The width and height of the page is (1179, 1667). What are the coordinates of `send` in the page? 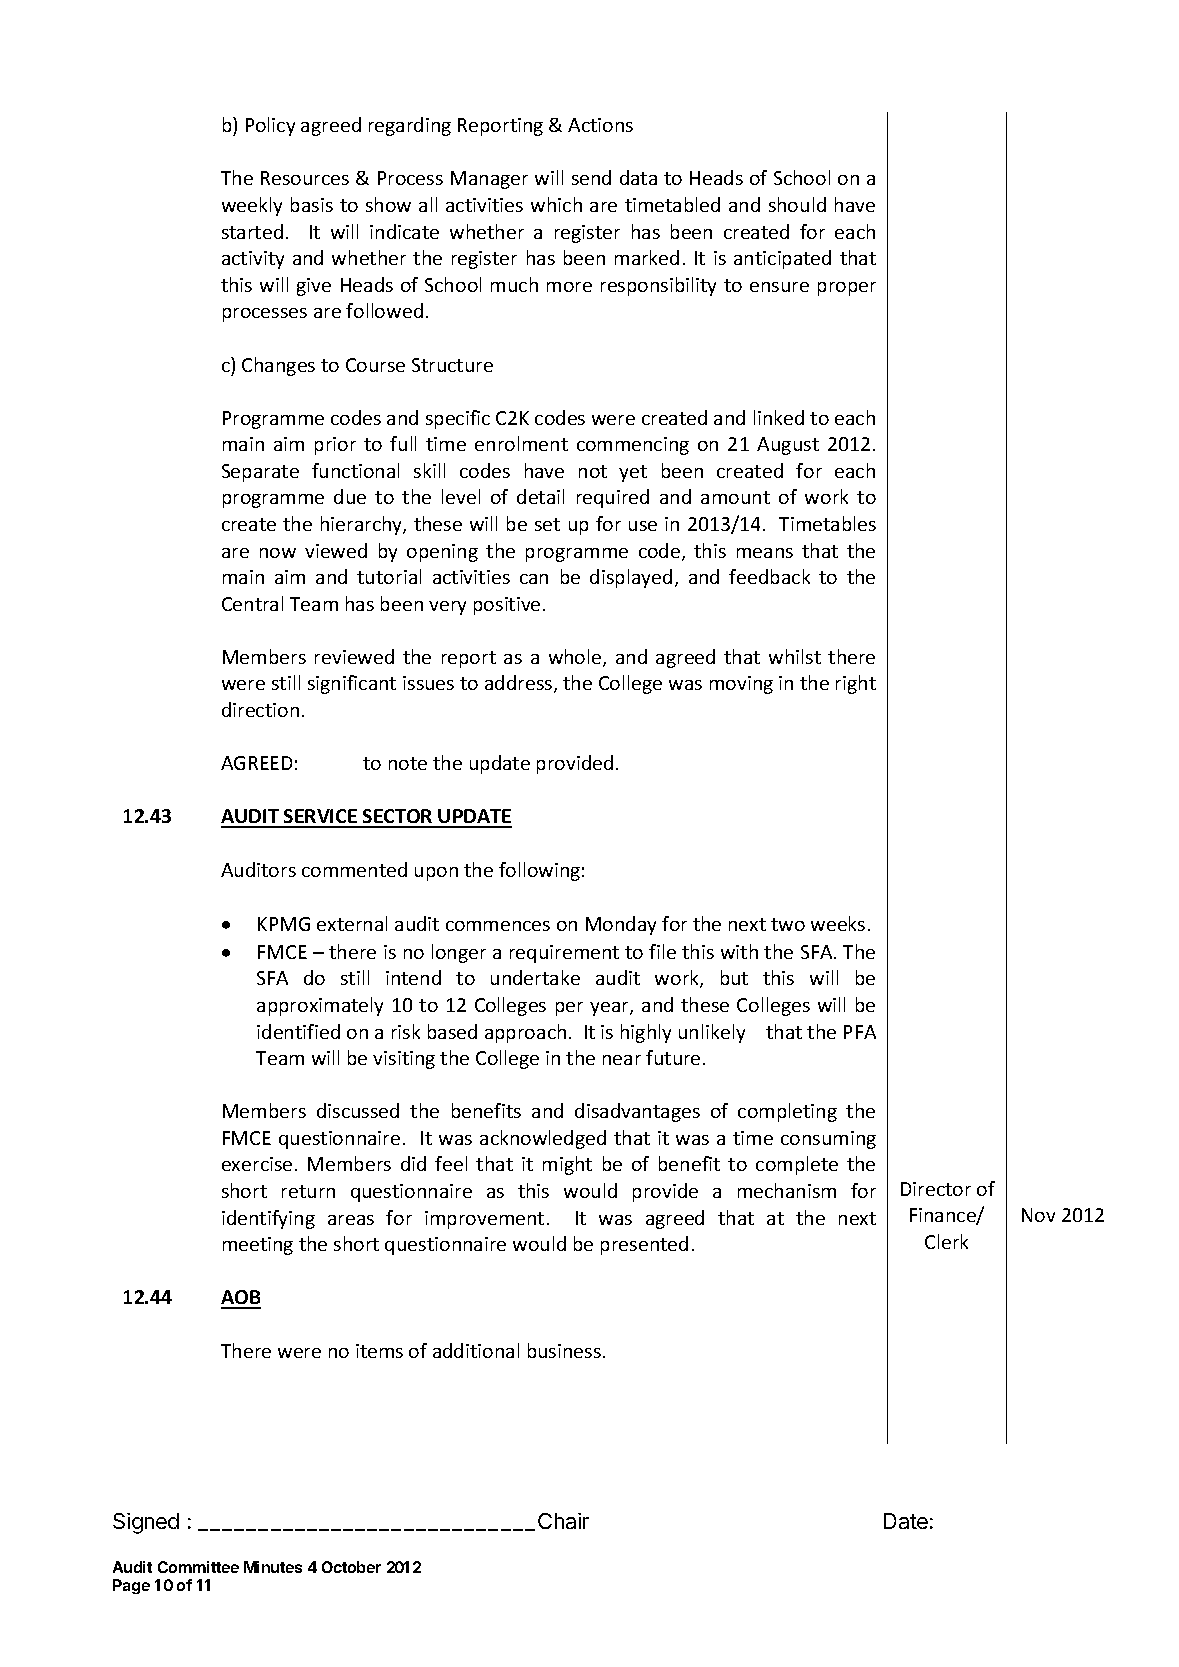 It's located at (591, 177).
